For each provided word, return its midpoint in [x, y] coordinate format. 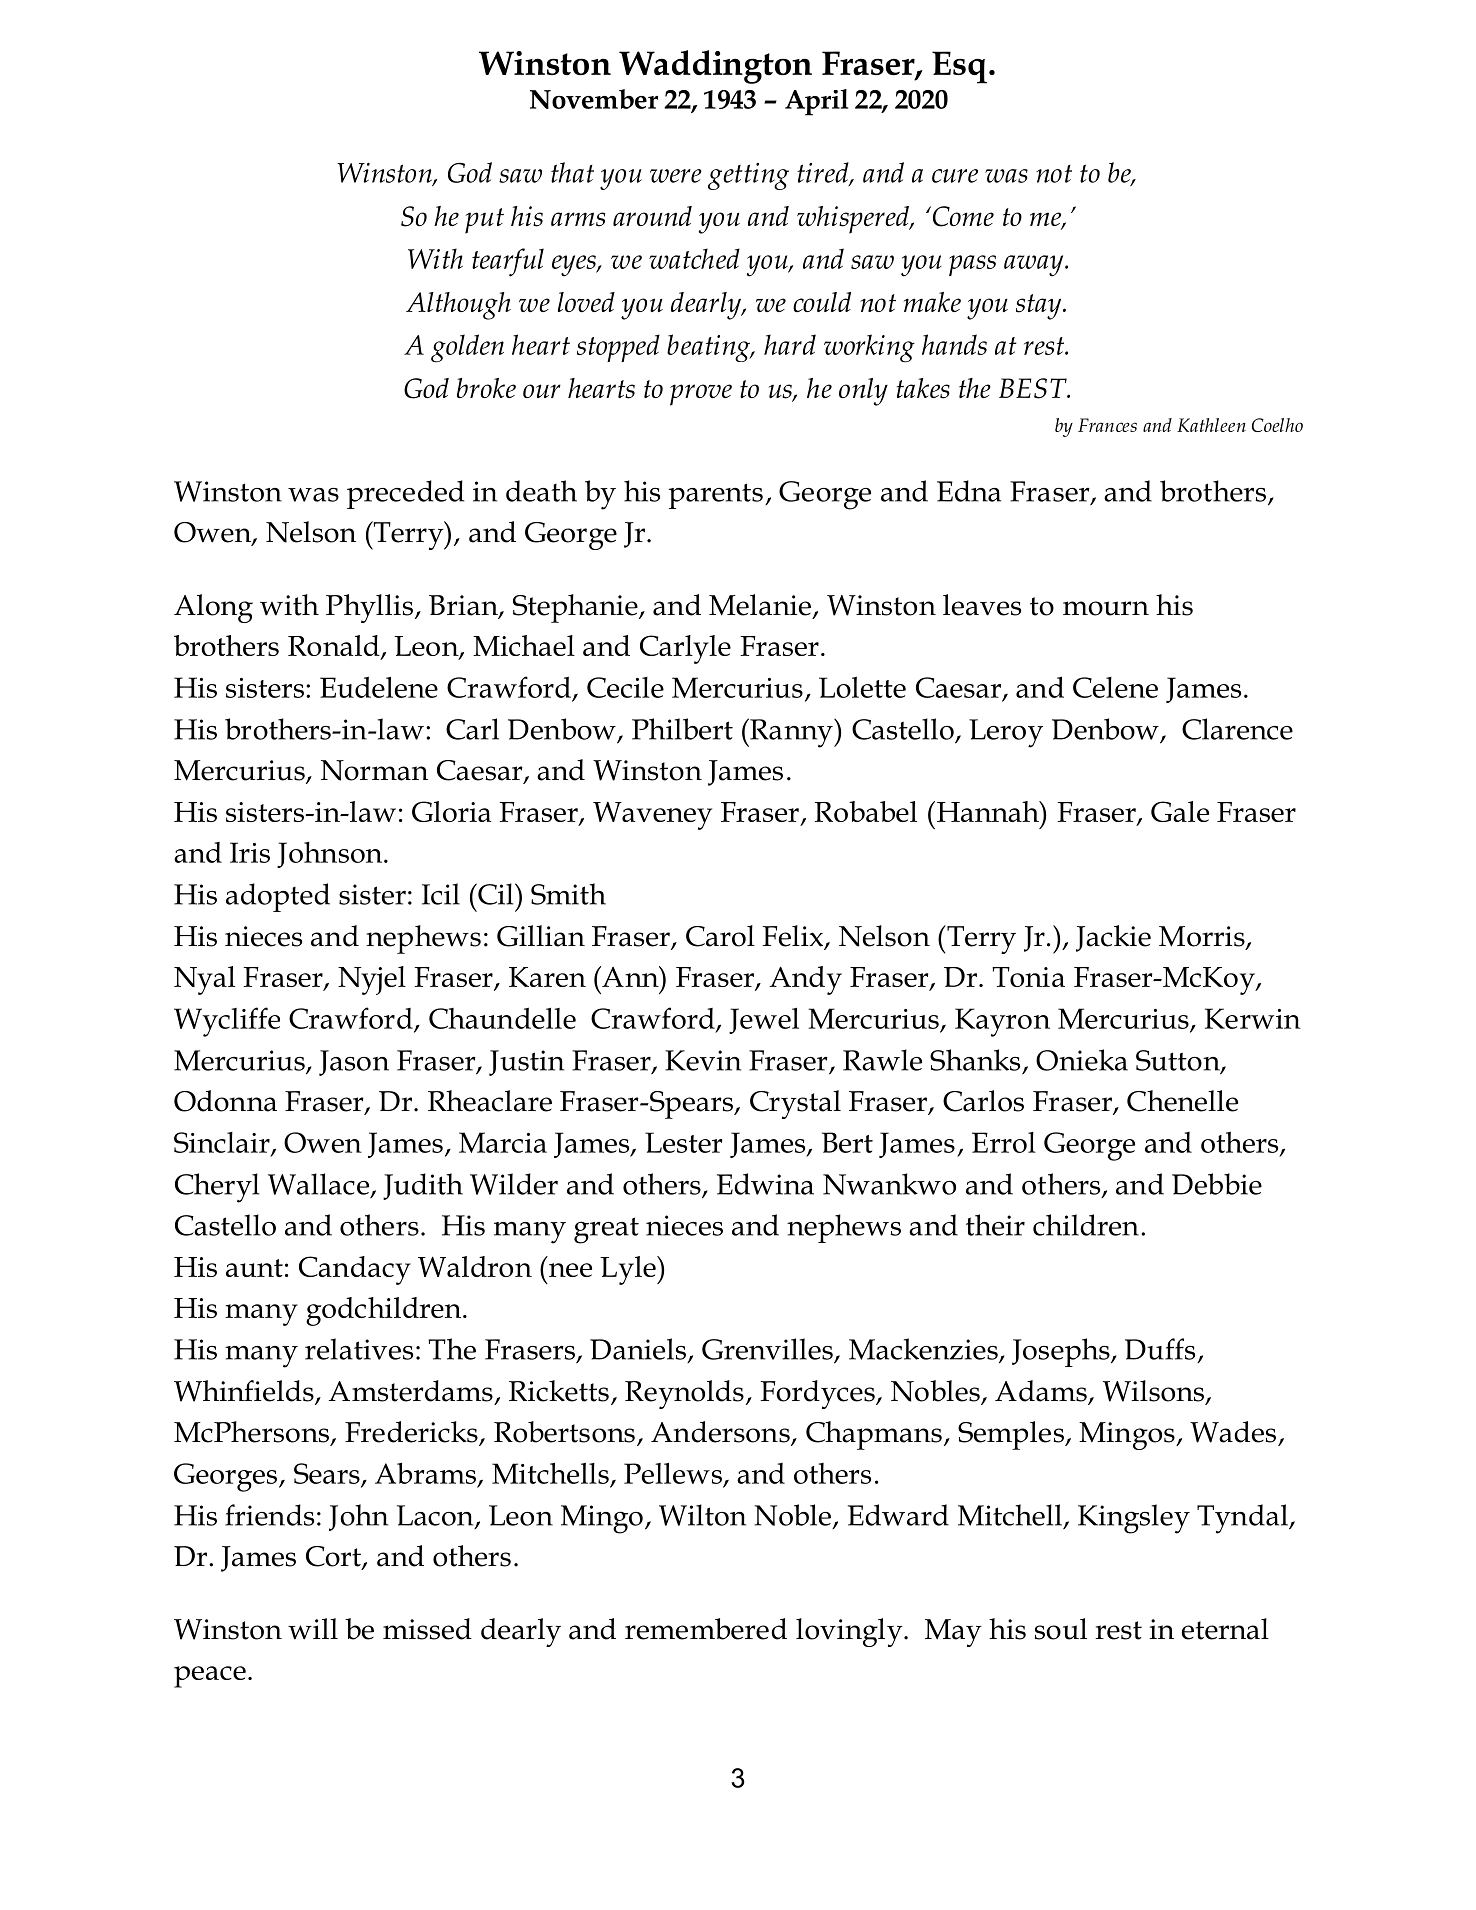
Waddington [715, 67]
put [484, 221]
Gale [1180, 811]
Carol [720, 936]
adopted [278, 897]
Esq [959, 67]
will [313, 1629]
